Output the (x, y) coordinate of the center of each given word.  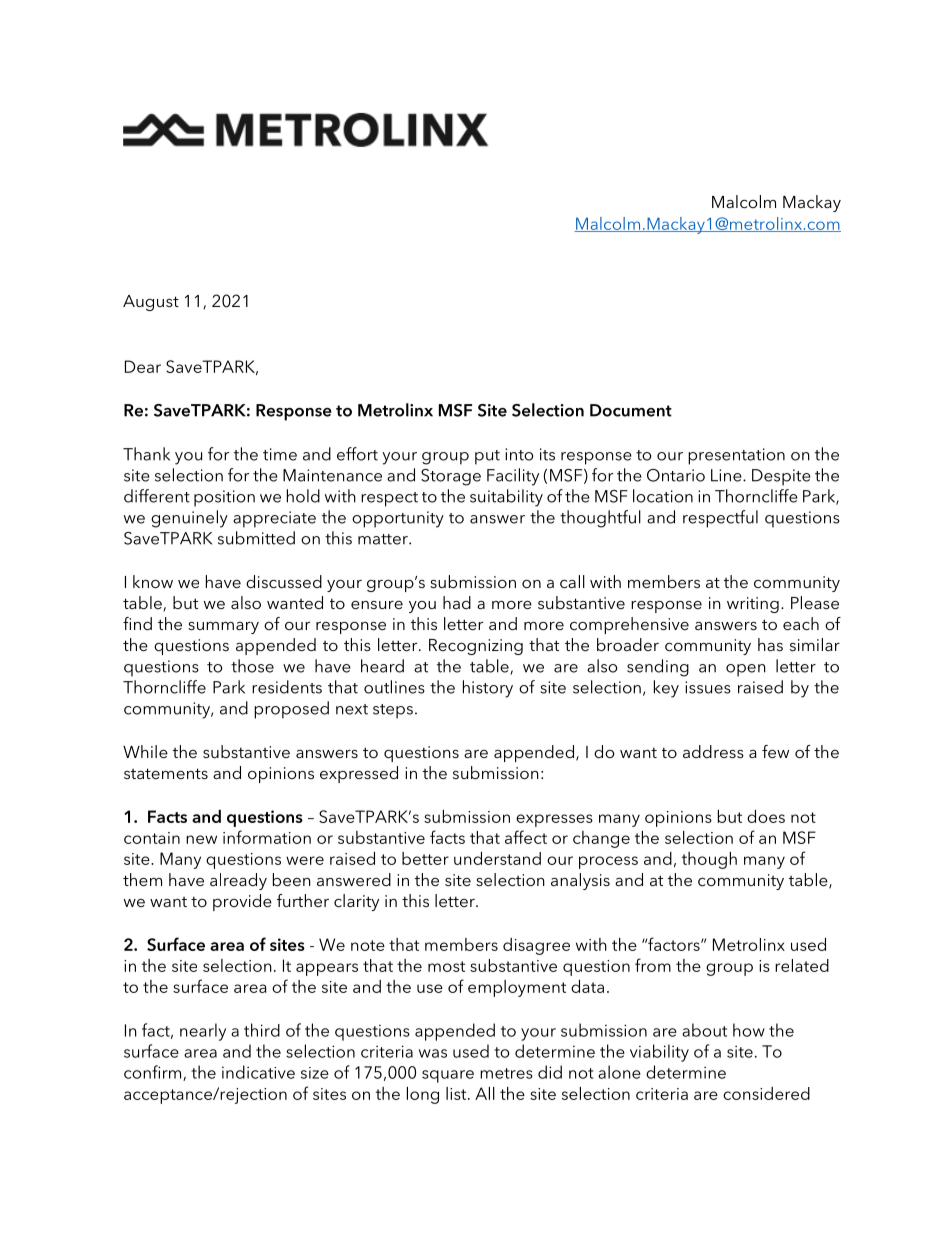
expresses (554, 820)
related (802, 965)
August (151, 303)
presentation (736, 456)
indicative (258, 1072)
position (224, 498)
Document (631, 410)
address (713, 751)
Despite (781, 477)
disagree (536, 946)
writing (753, 605)
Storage (451, 477)
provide (242, 902)
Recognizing (476, 647)
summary (223, 628)
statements (166, 773)
